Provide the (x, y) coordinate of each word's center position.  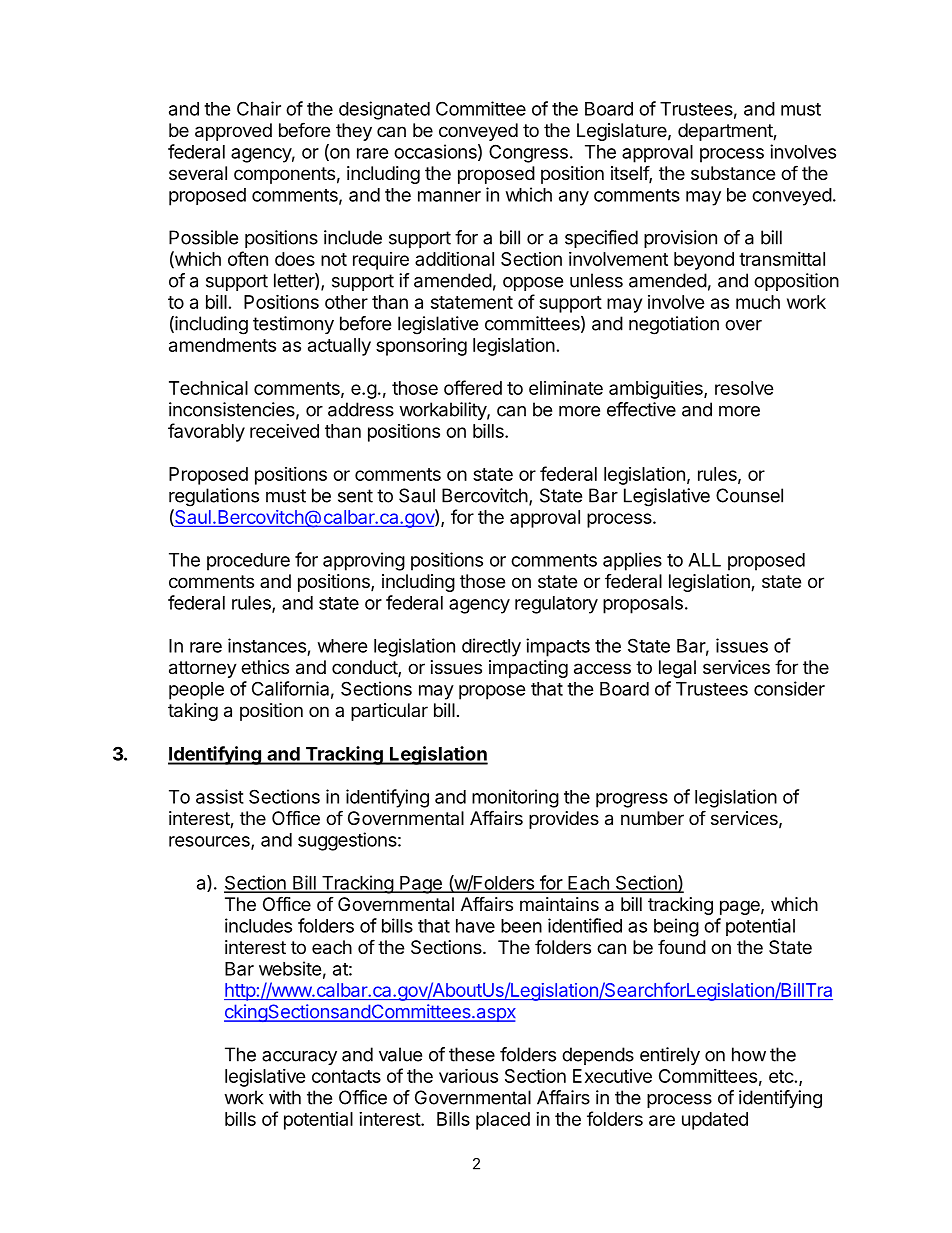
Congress (528, 153)
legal (677, 669)
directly (491, 647)
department (726, 132)
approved (233, 132)
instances (267, 645)
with (285, 1097)
